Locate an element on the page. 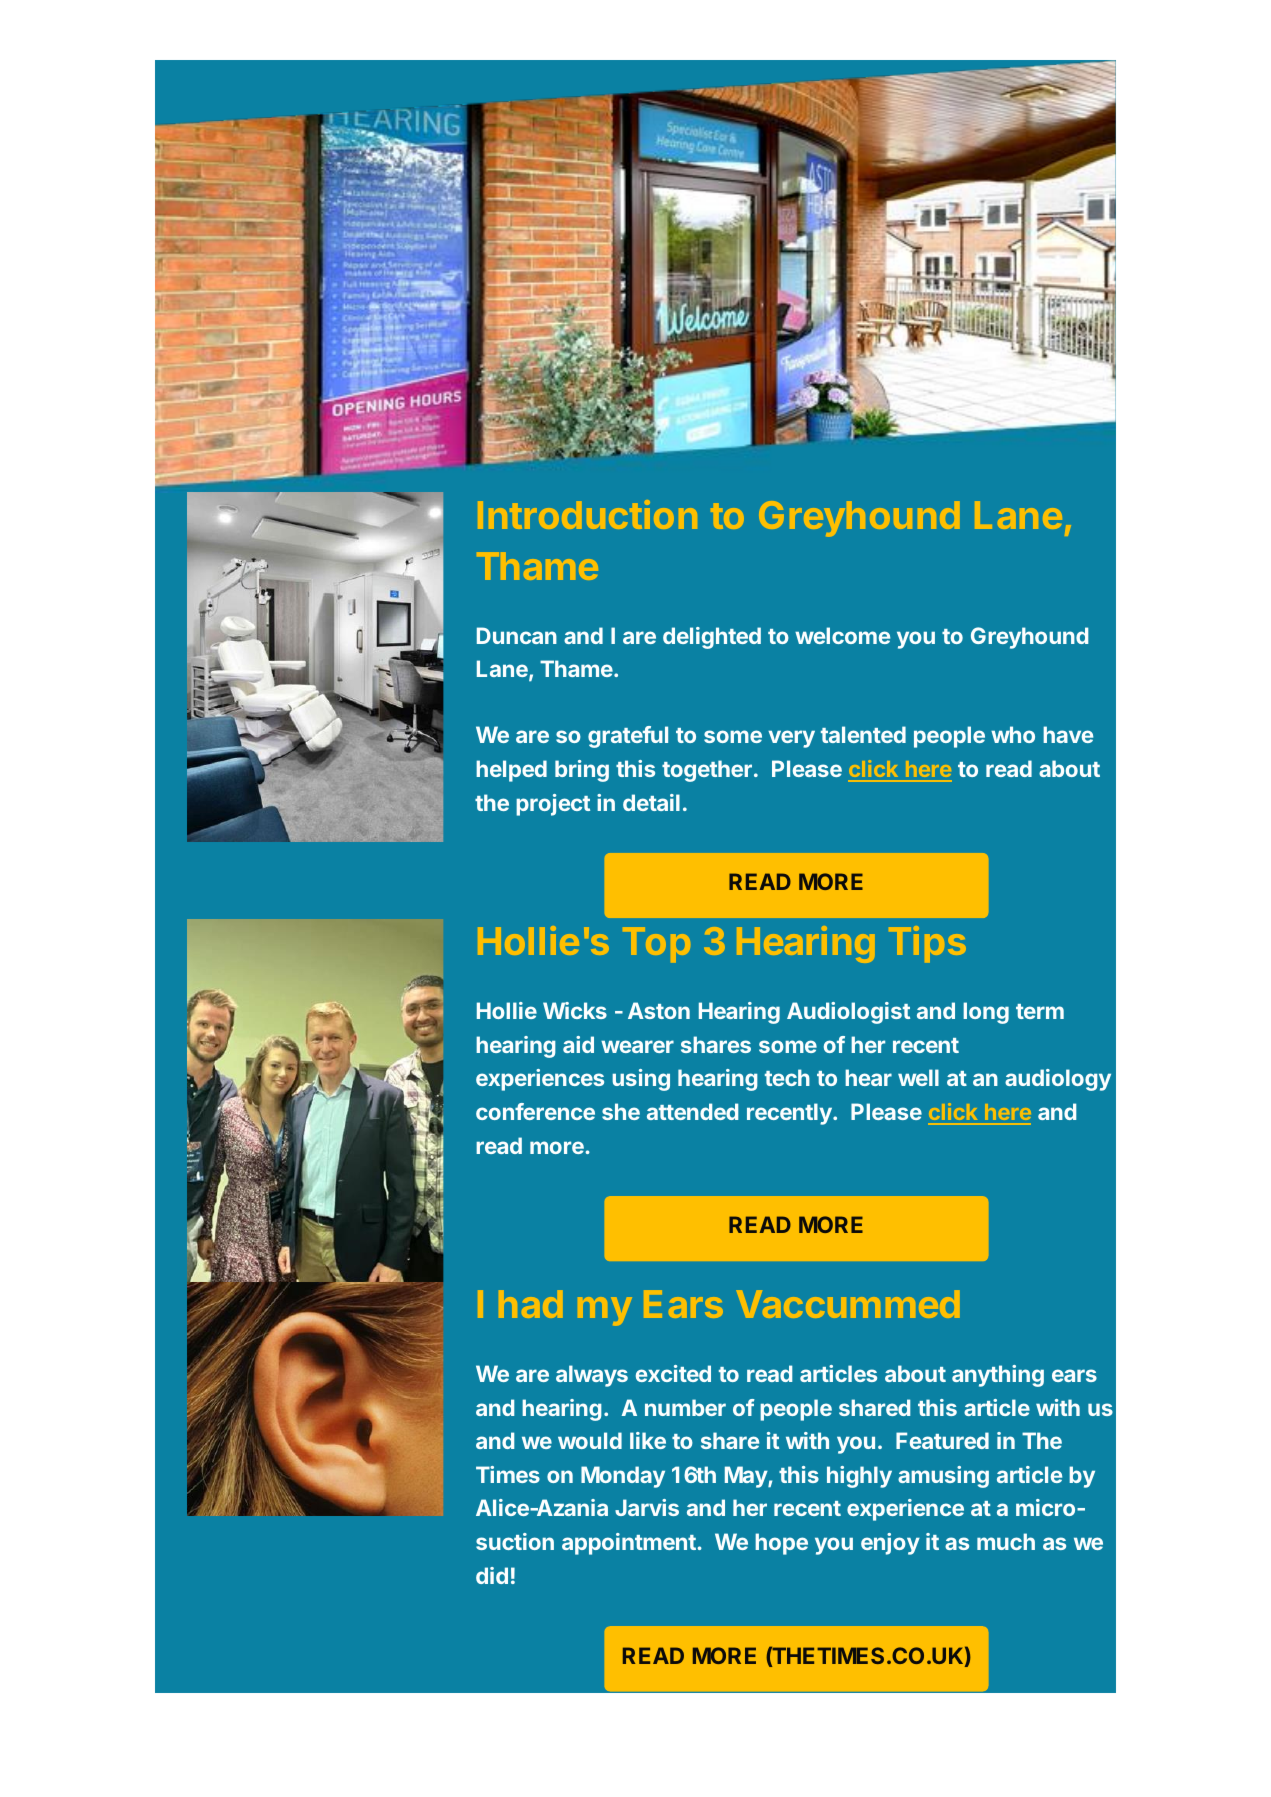 This page has height=1797, width=1271. Duncan is located at coordinates (517, 635).
